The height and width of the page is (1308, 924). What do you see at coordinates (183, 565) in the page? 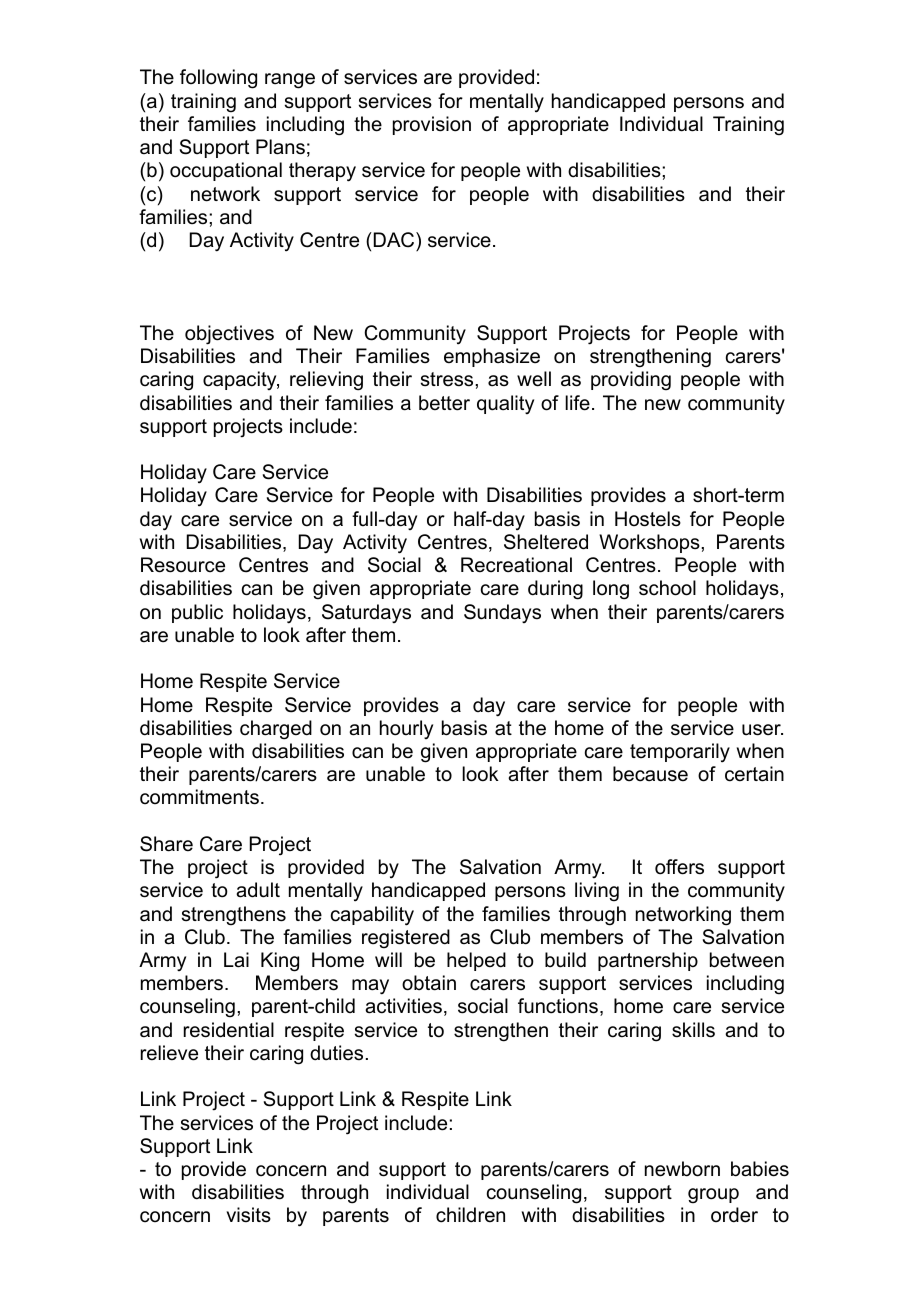
I see `Resource` at bounding box center [183, 565].
